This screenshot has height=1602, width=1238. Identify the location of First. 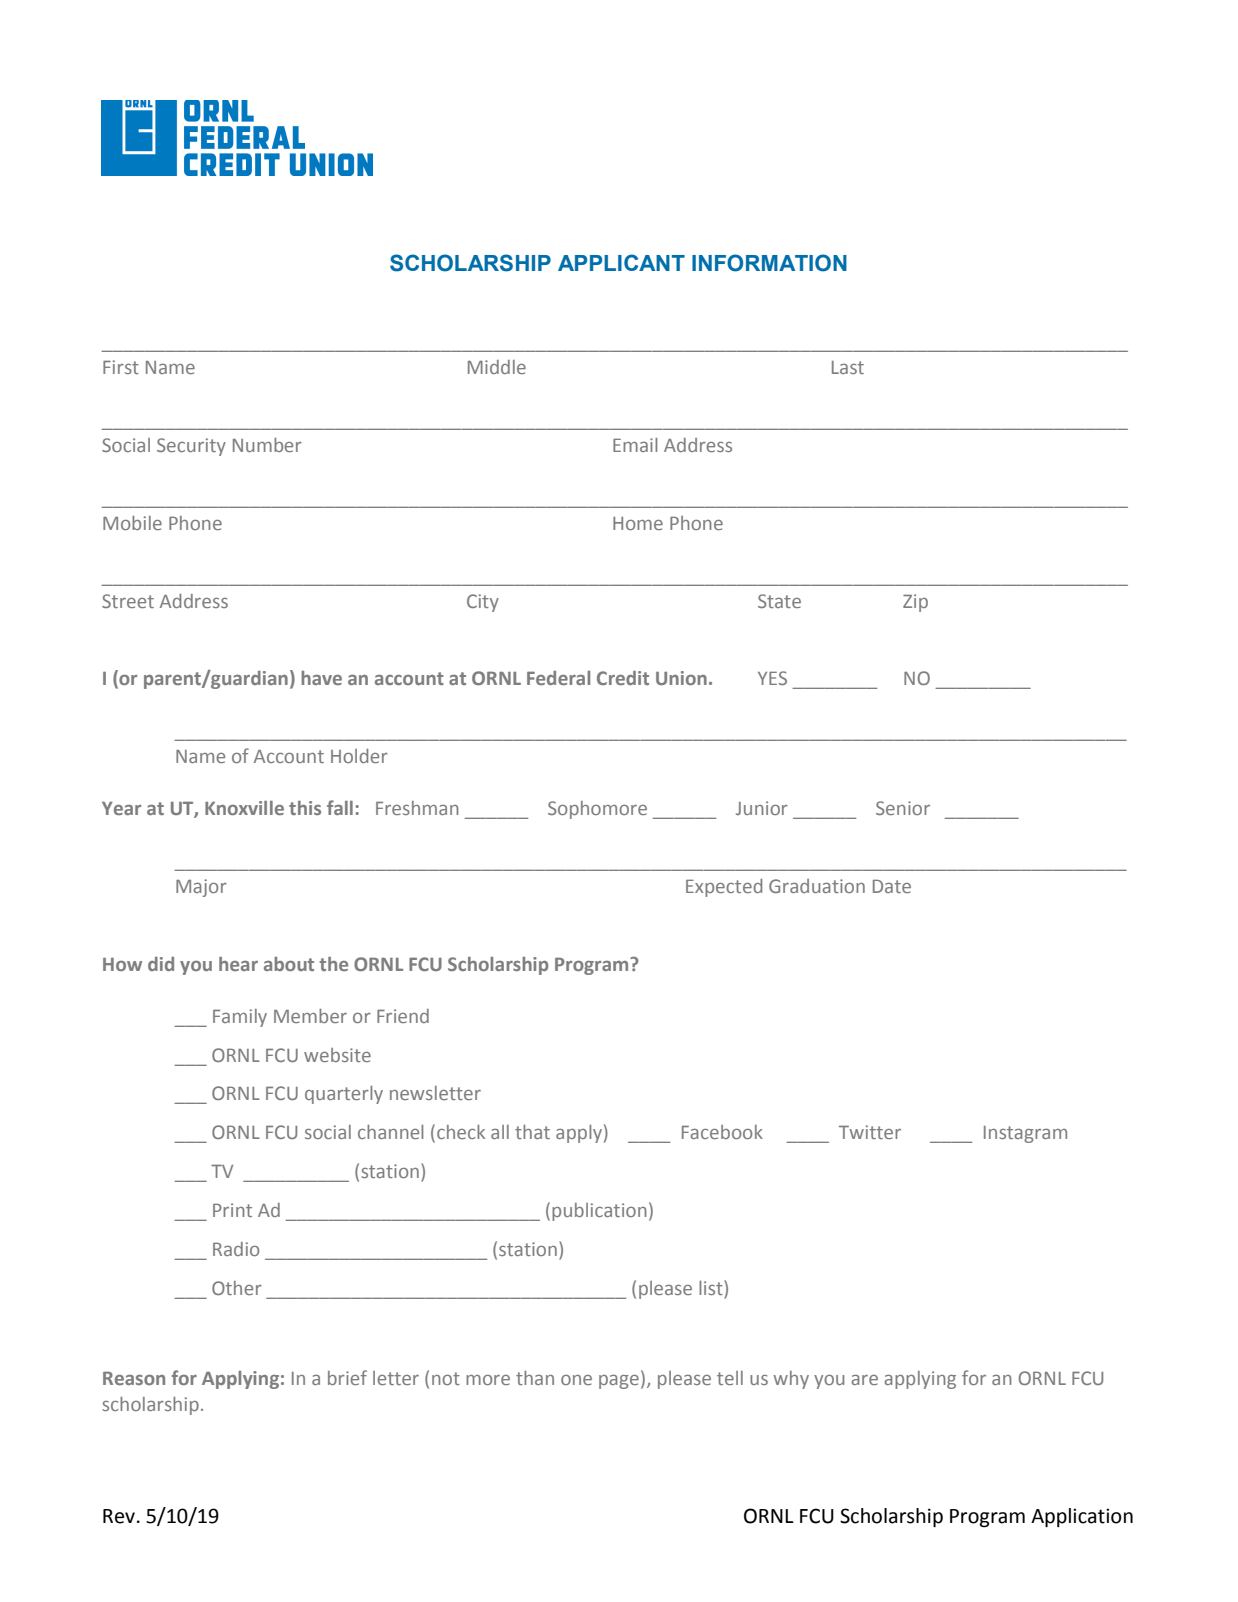
(121, 367).
